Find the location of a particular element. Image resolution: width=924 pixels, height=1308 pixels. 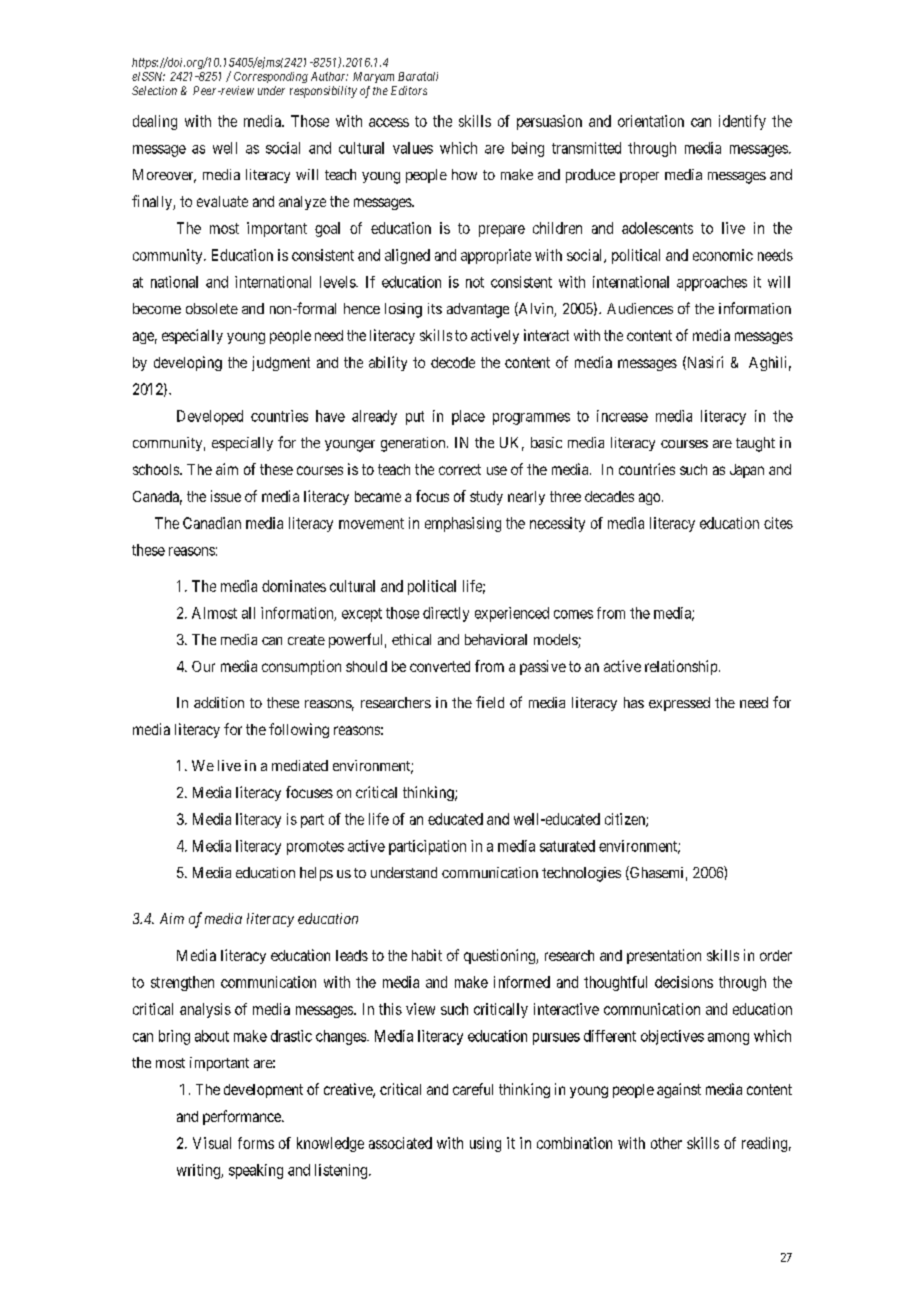

using is located at coordinates (485, 1144).
